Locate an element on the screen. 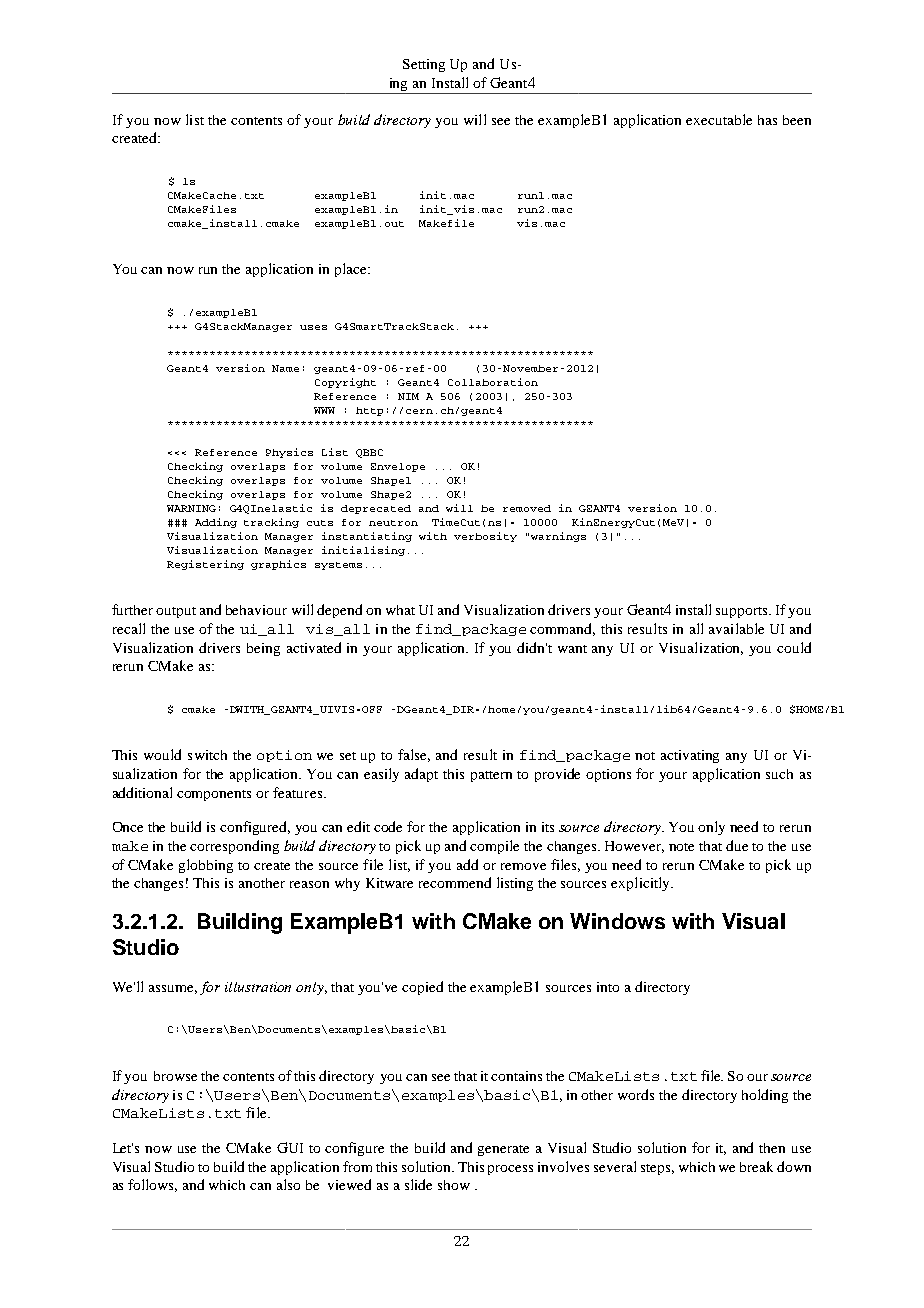 This screenshot has height=1308, width=924. place is located at coordinates (352, 270).
